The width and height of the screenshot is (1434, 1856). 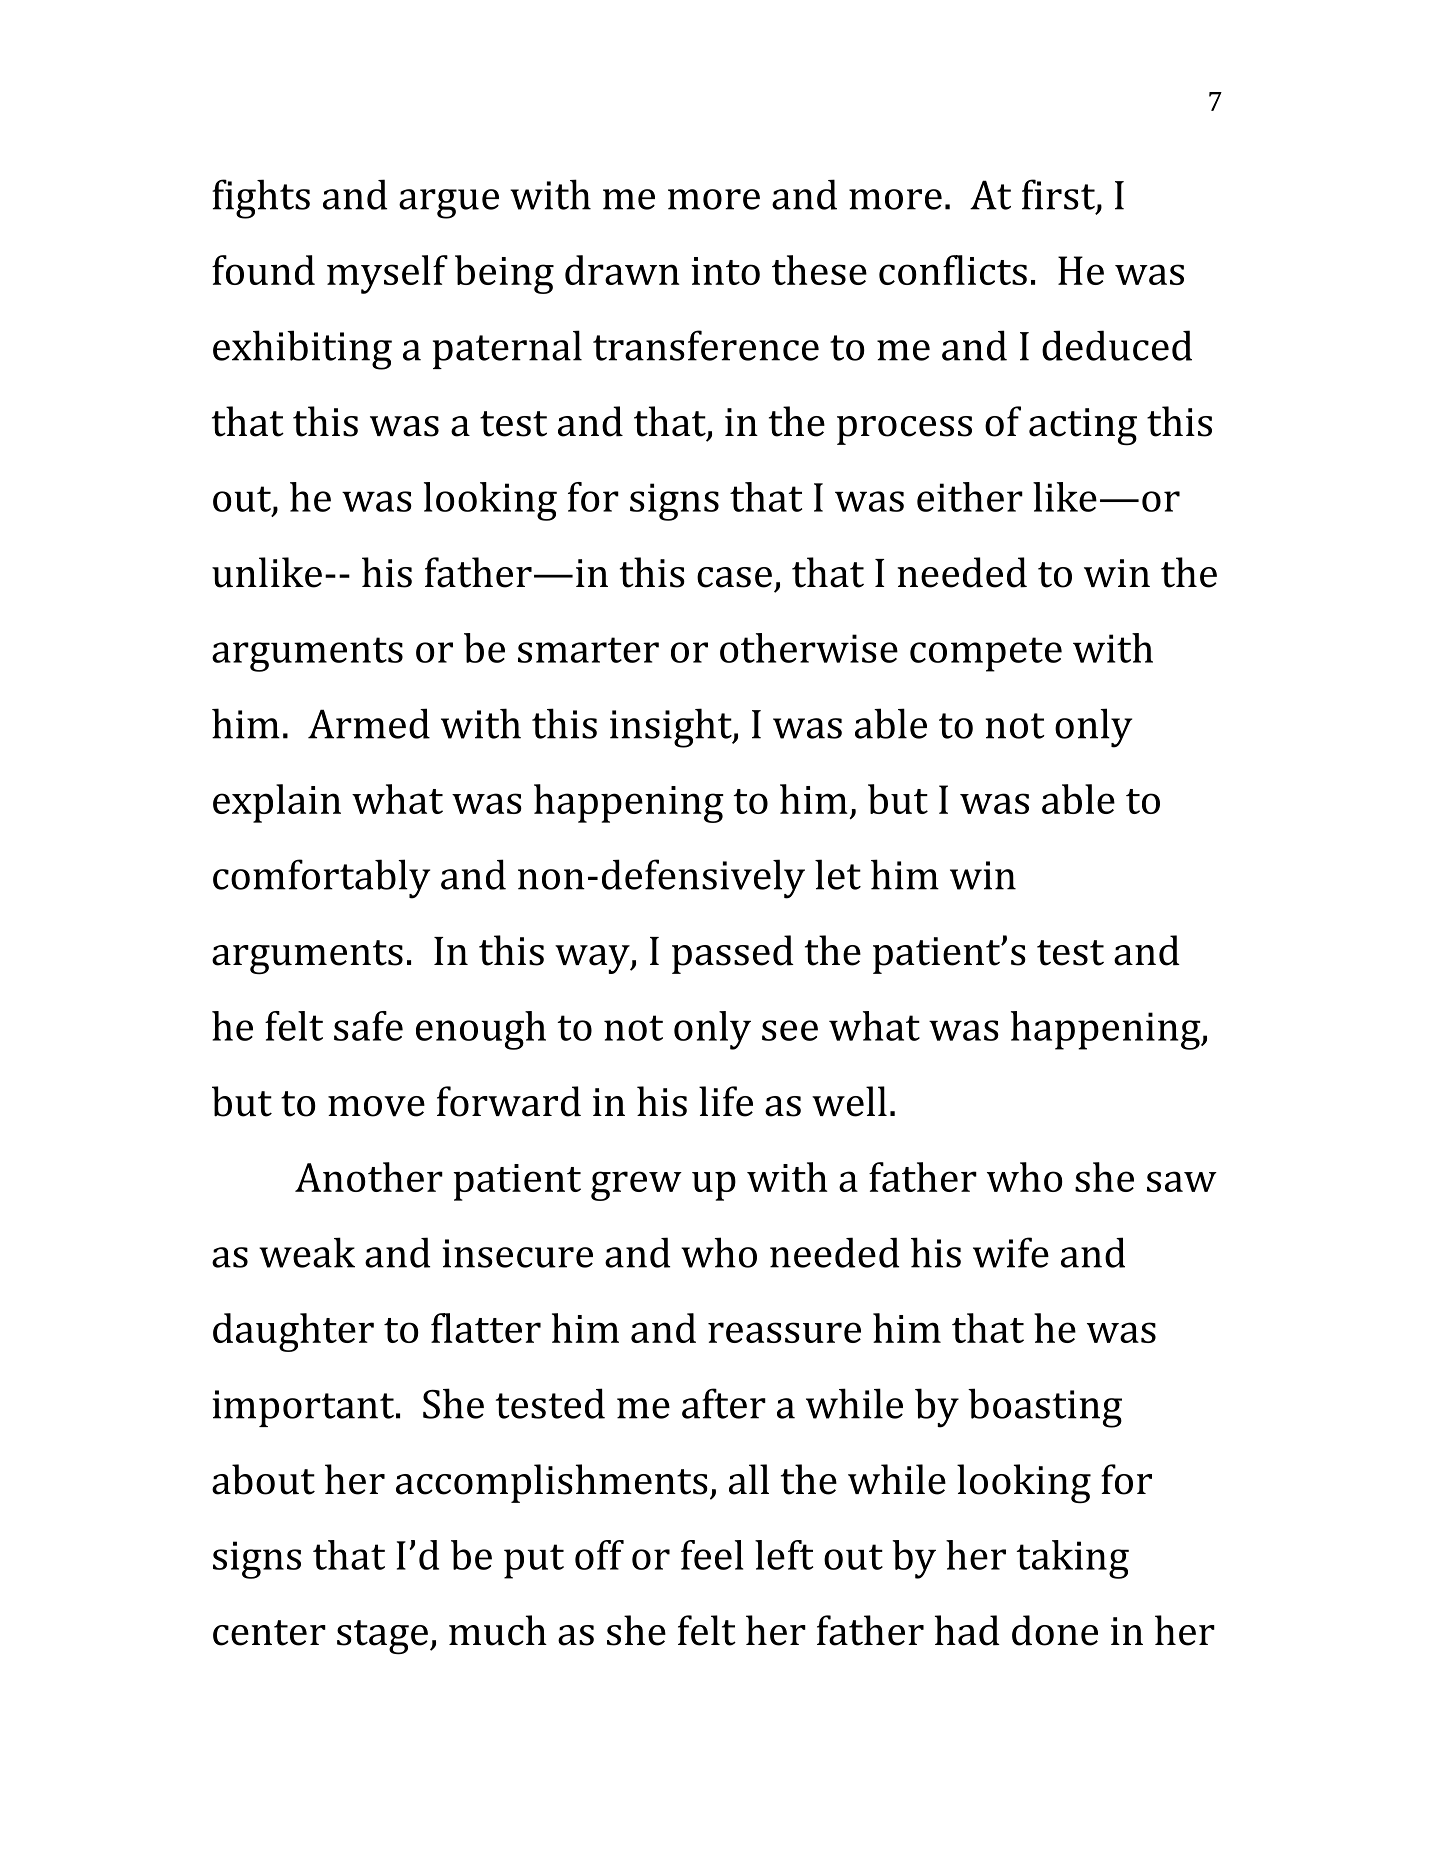 I want to click on feel, so click(x=712, y=1555).
